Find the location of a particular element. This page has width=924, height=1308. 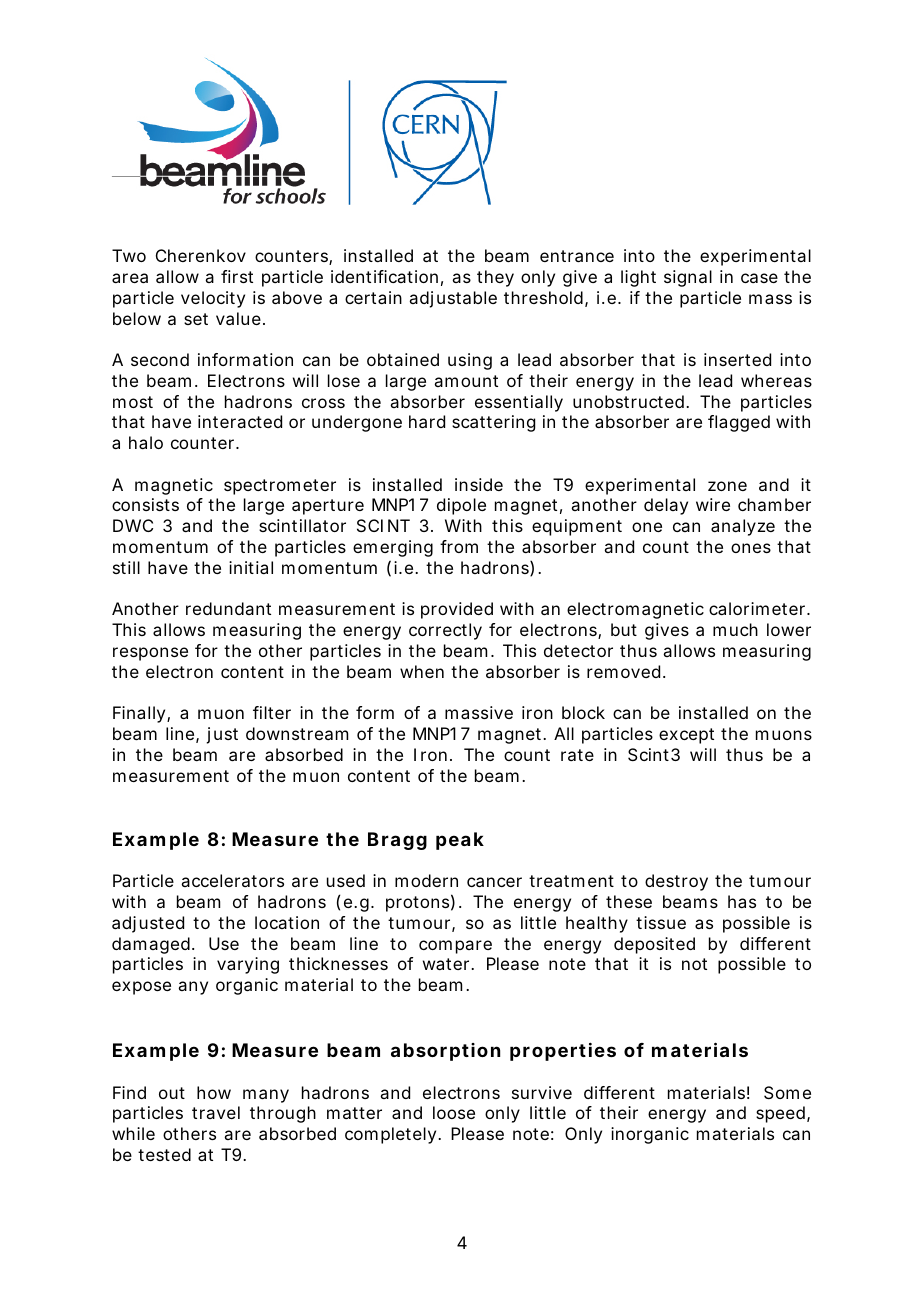

travel is located at coordinates (216, 1112).
